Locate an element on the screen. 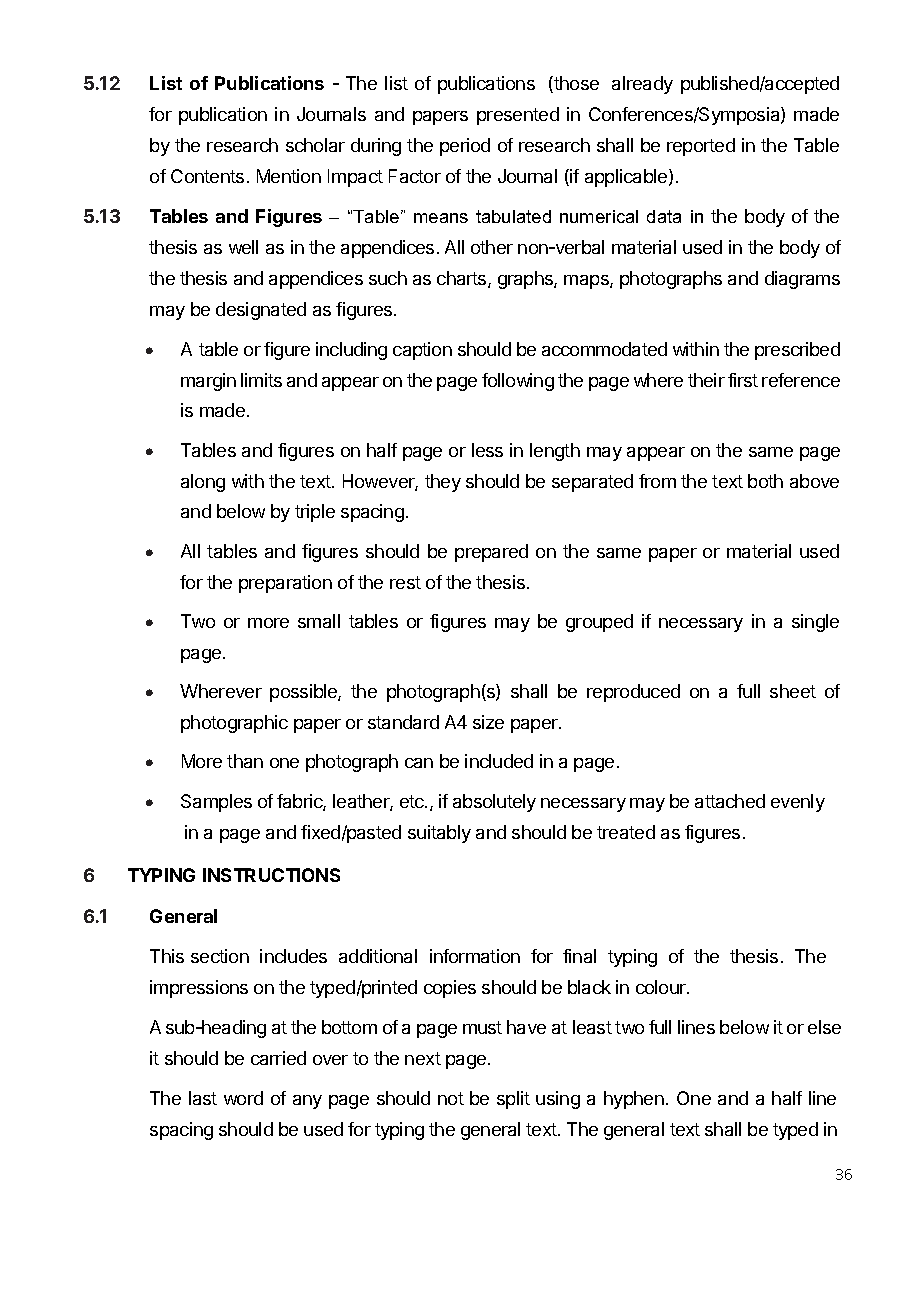 The height and width of the screenshot is (1307, 924). presented is located at coordinates (518, 116).
